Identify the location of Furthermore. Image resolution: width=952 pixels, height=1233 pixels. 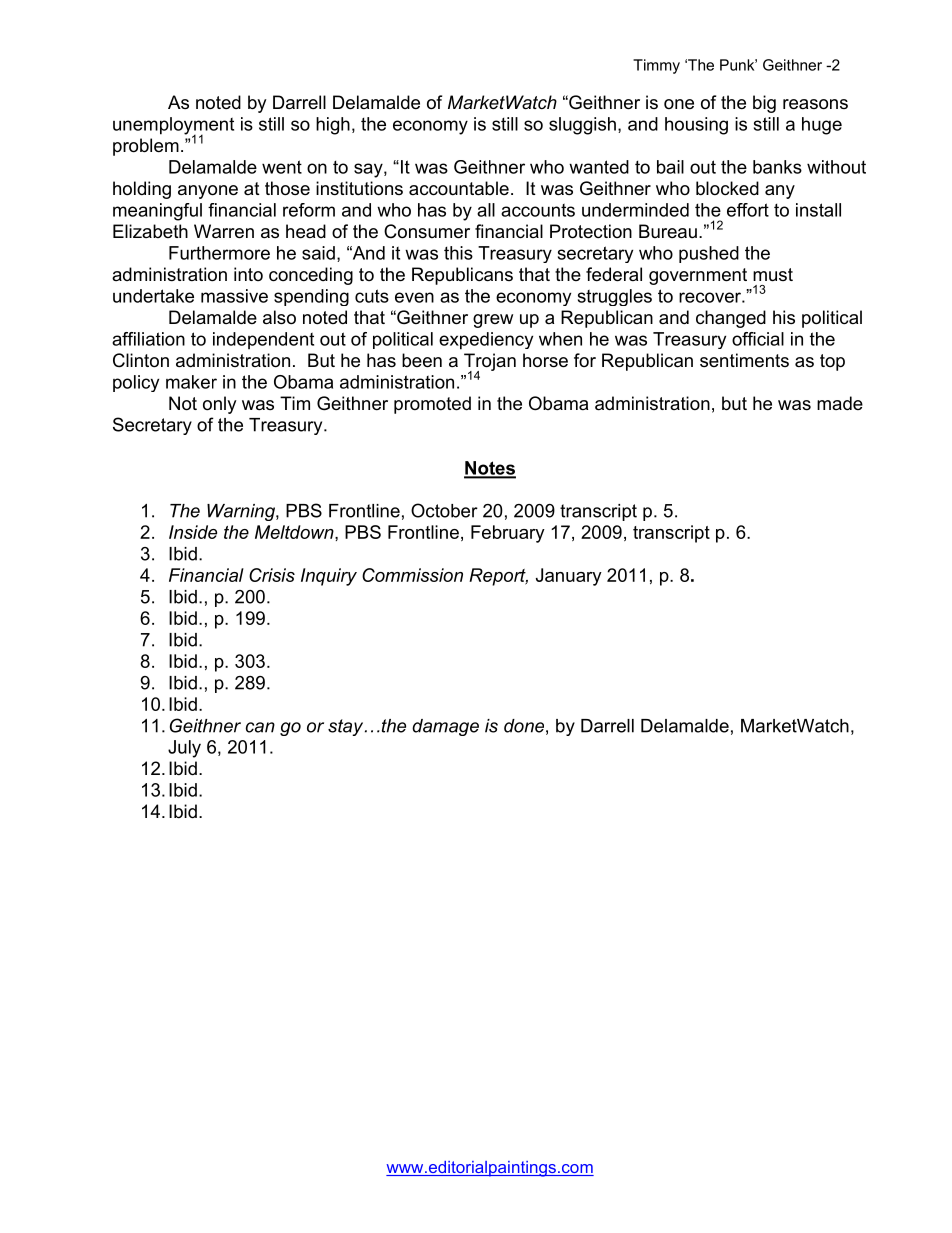
(219, 253).
